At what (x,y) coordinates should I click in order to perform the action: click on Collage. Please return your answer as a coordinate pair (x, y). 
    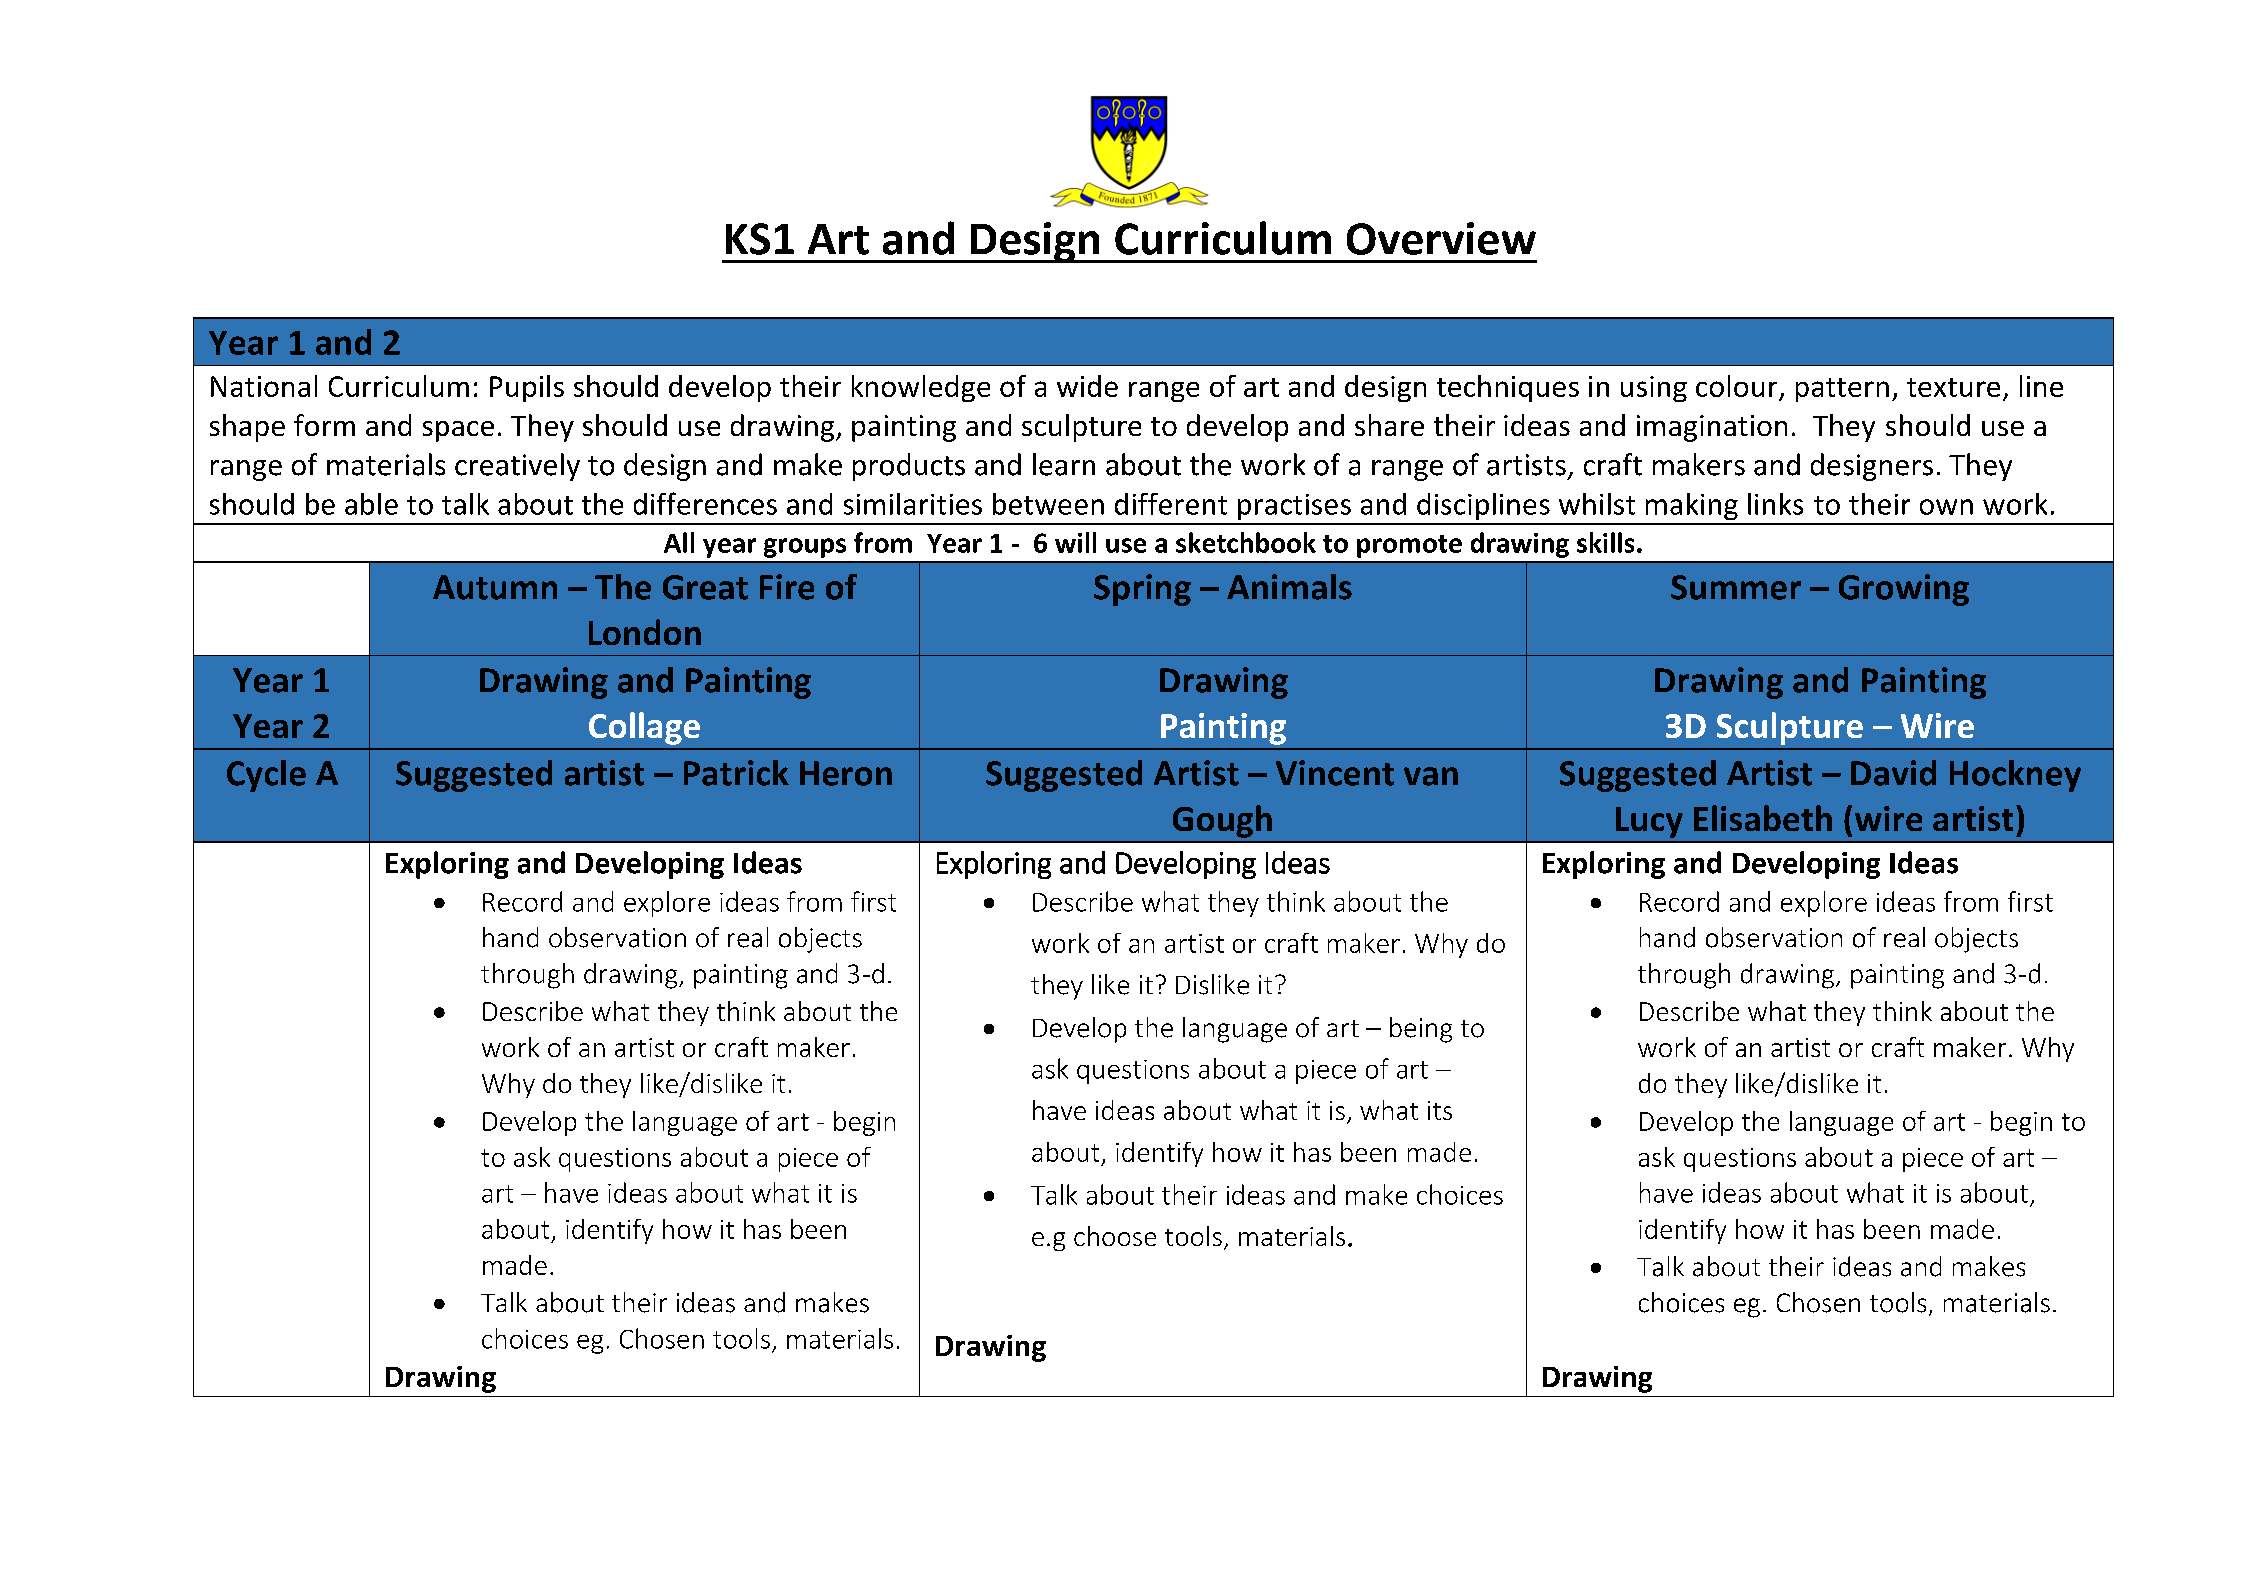
    Looking at the image, I should click on (644, 728).
